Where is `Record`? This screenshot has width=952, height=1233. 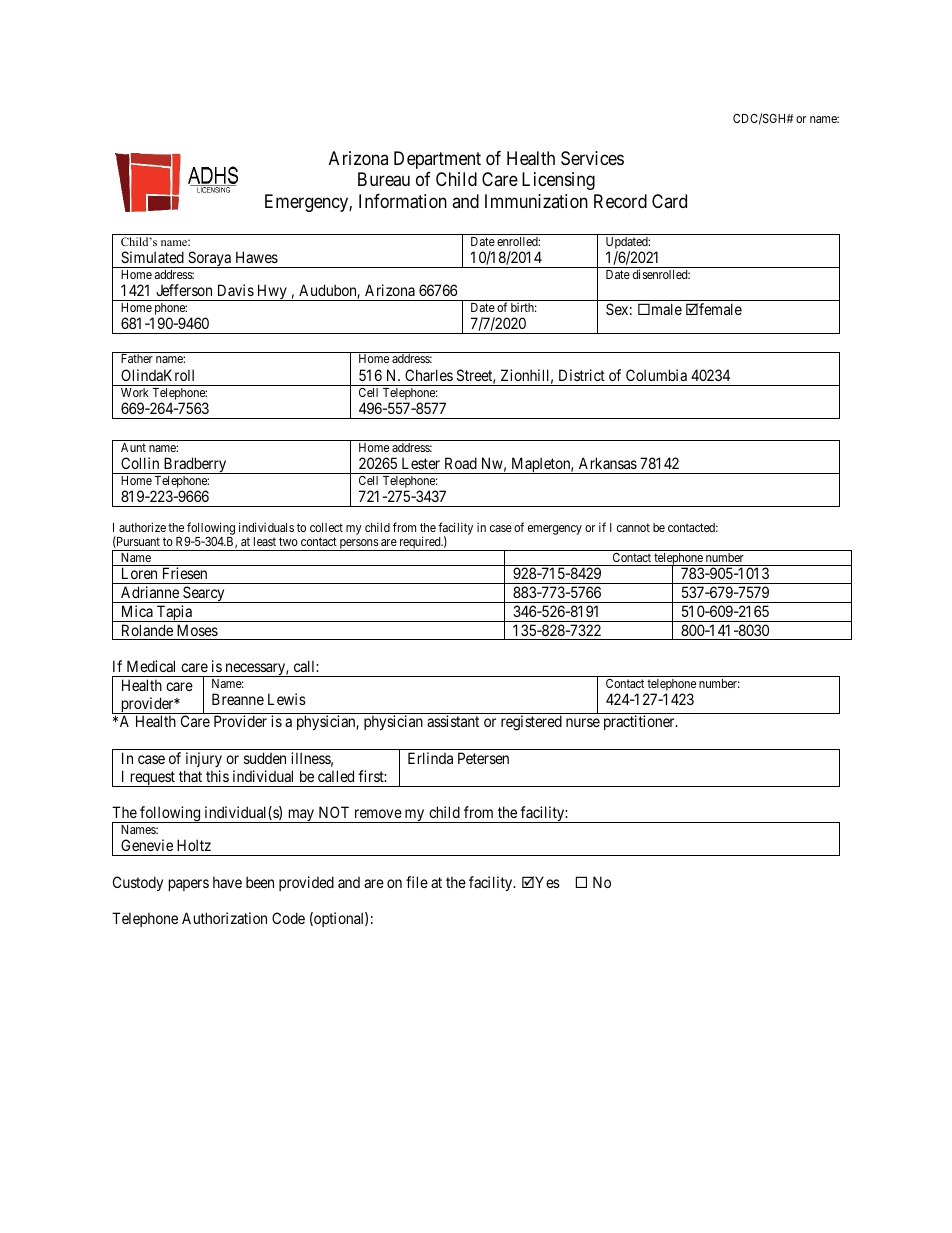
Record is located at coordinates (620, 201).
